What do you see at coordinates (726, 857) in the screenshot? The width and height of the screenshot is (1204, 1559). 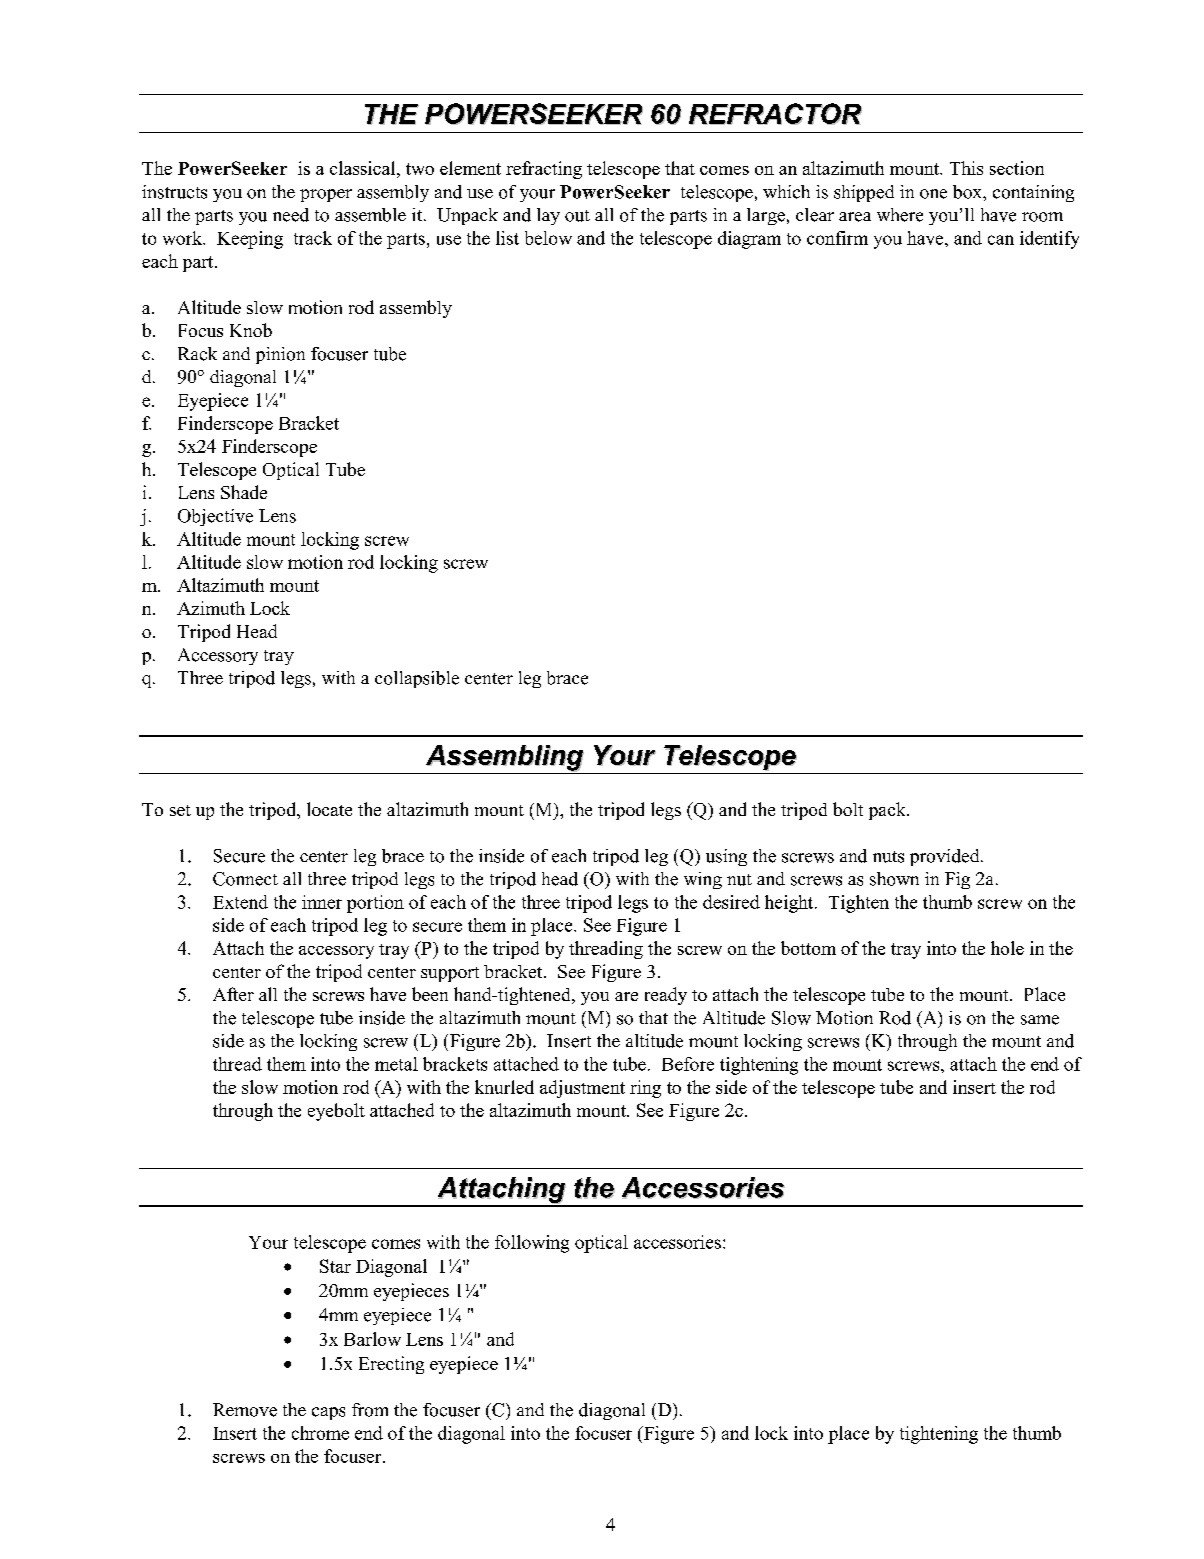 I see `using` at bounding box center [726, 857].
